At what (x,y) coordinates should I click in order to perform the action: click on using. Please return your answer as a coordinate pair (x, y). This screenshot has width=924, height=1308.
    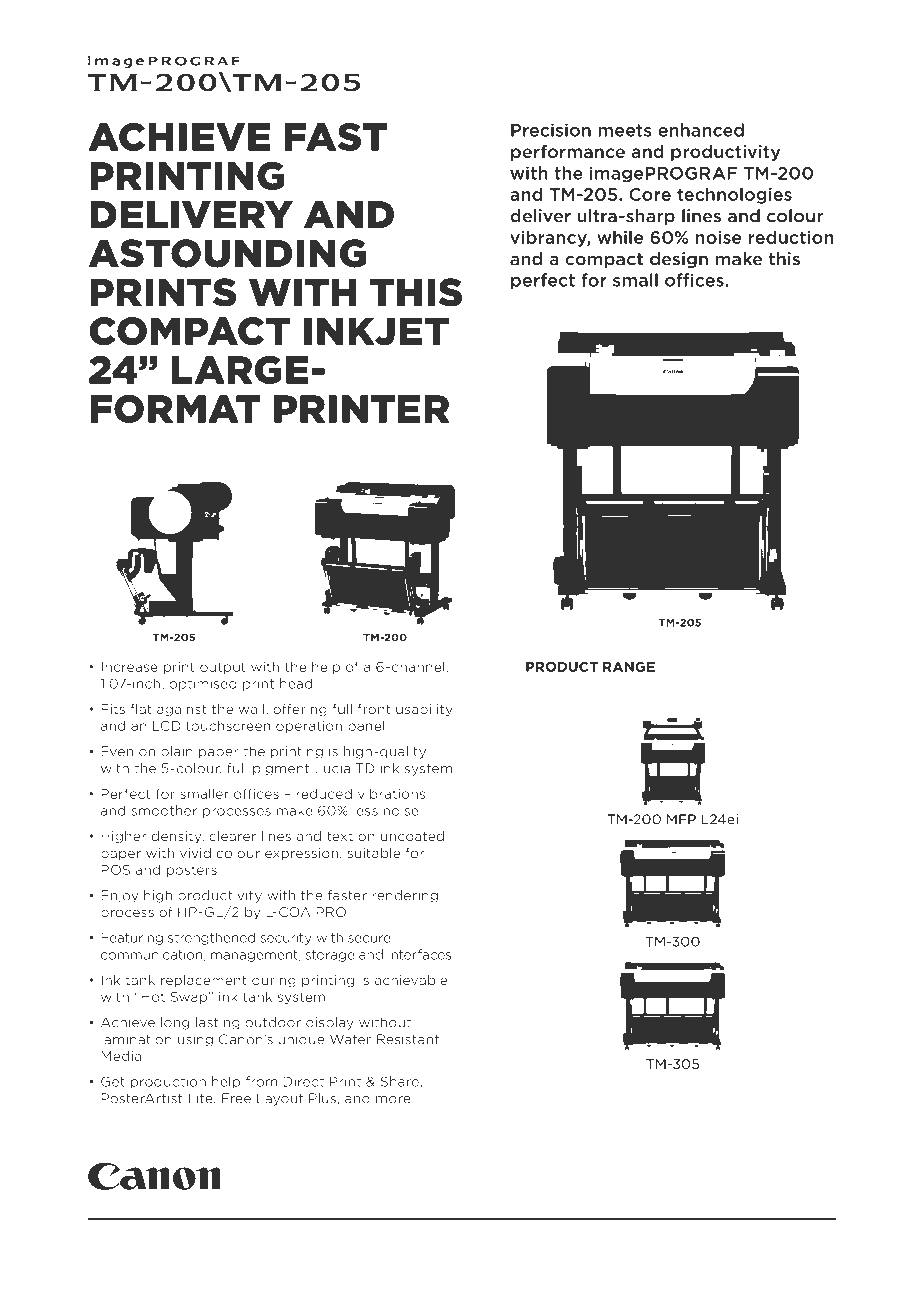
    Looking at the image, I should click on (195, 1040).
